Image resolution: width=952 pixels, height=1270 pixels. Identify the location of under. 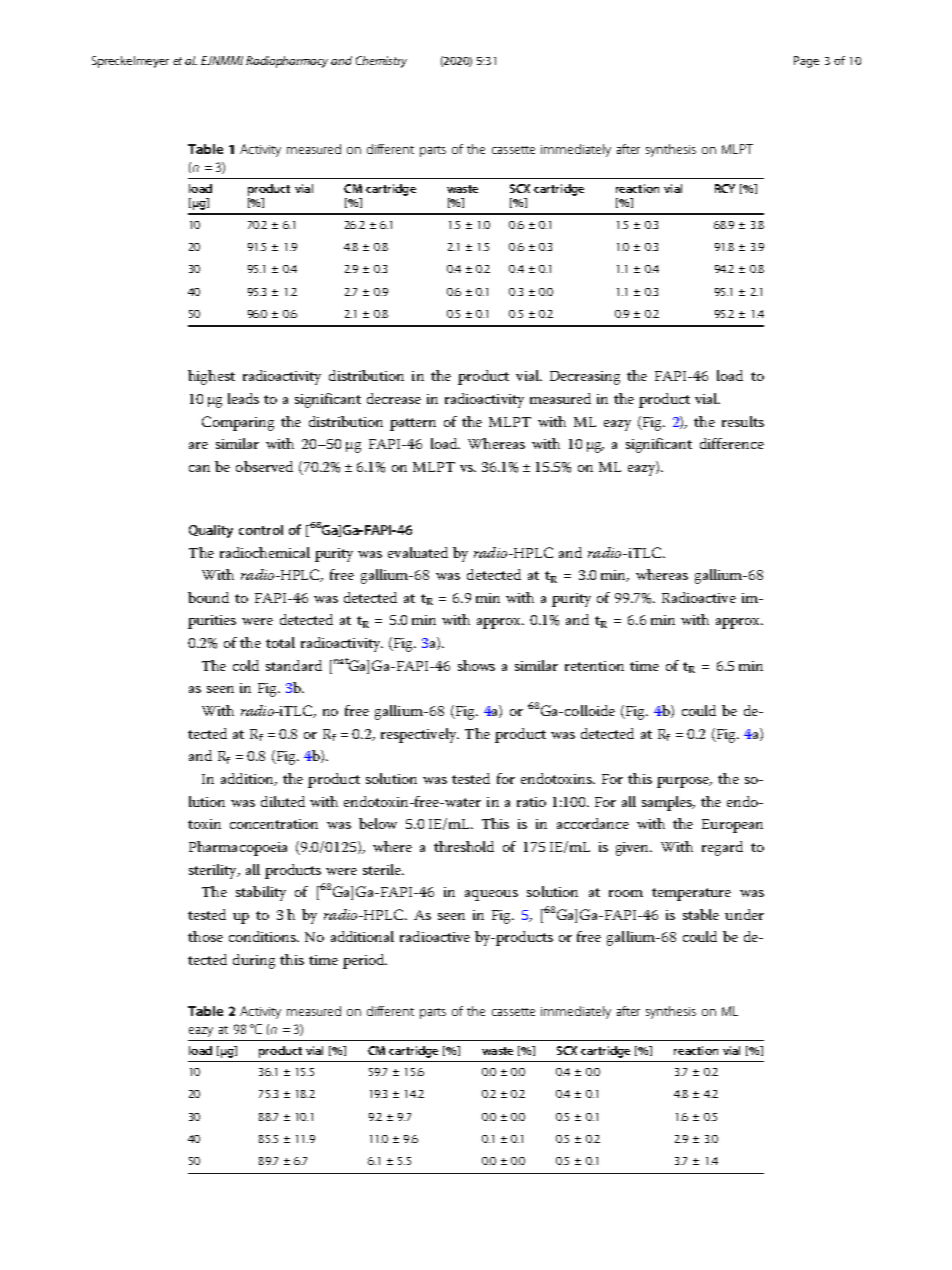
(744, 914).
